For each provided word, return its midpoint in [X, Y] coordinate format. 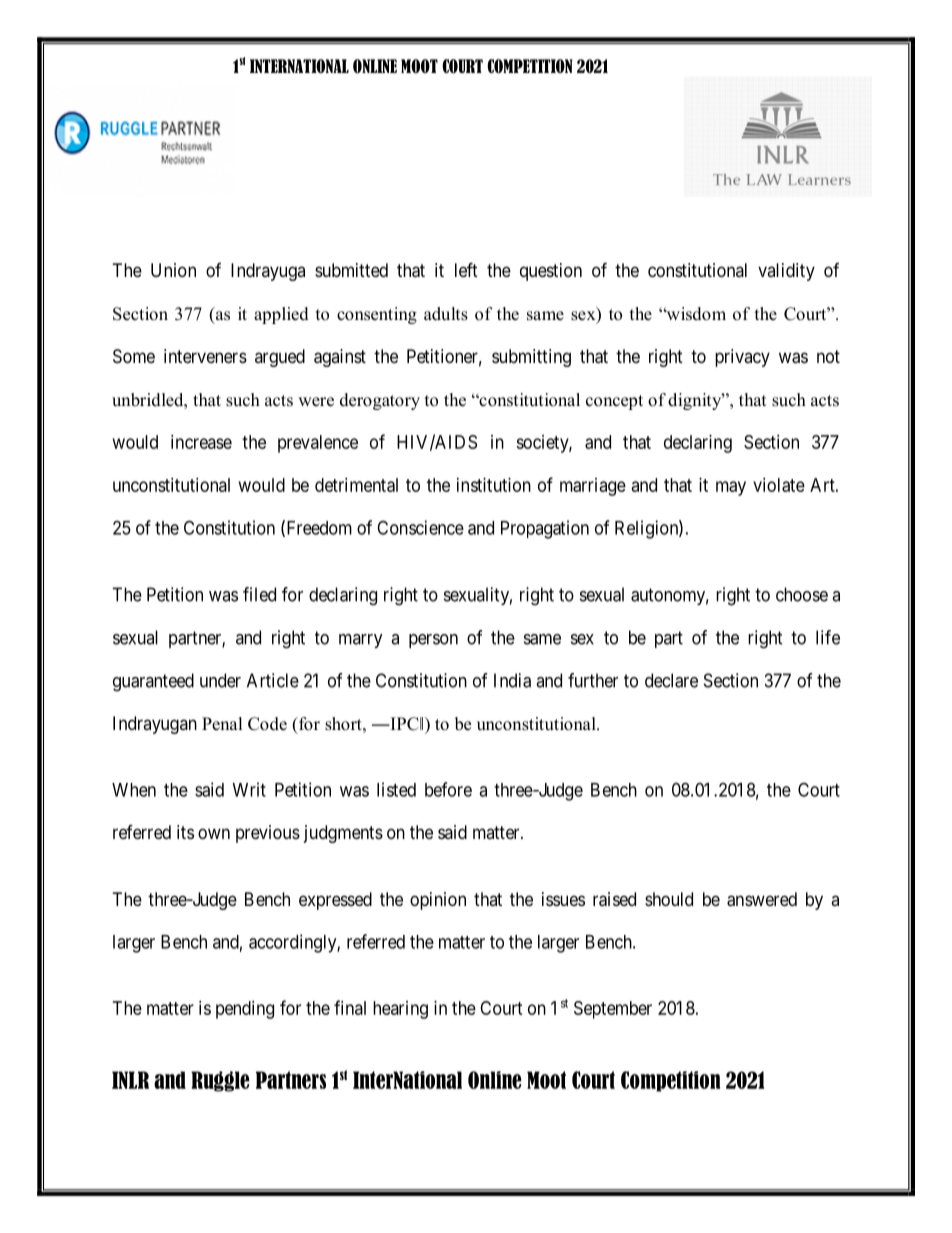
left [466, 269]
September [613, 1010]
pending [245, 1010]
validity [786, 272]
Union [173, 270]
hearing [400, 1010]
